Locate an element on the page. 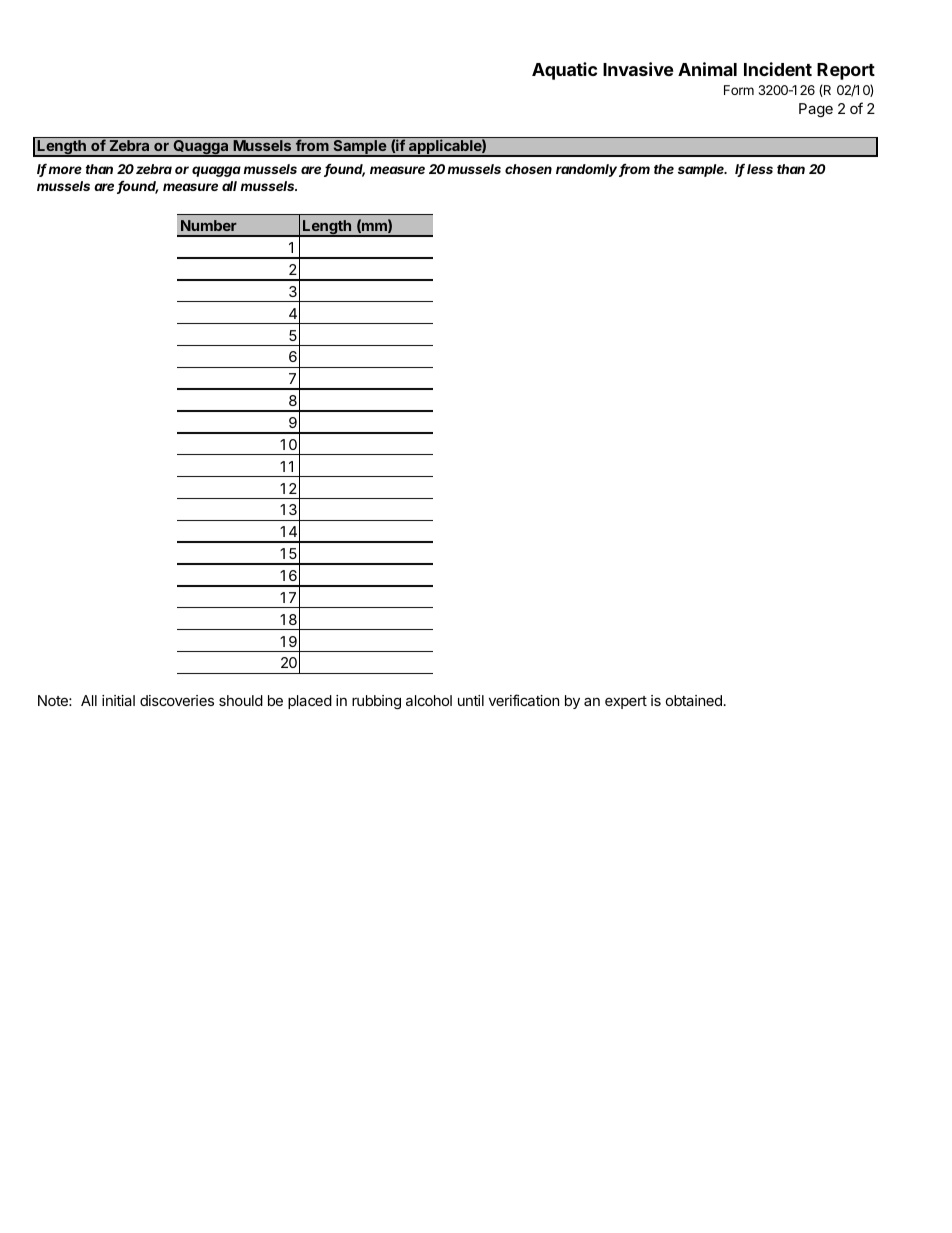 The height and width of the page is (1233, 952). randomly is located at coordinates (588, 170).
